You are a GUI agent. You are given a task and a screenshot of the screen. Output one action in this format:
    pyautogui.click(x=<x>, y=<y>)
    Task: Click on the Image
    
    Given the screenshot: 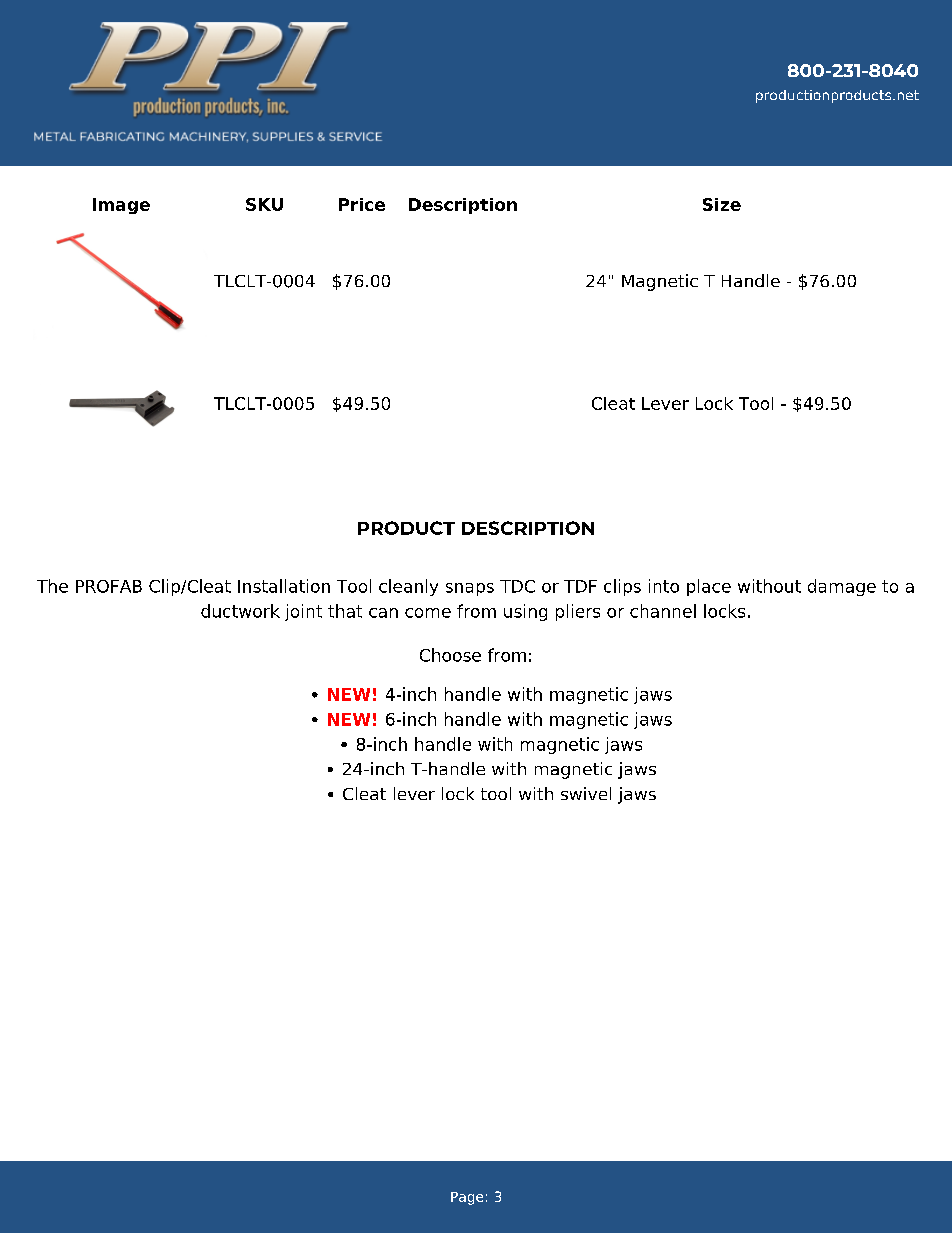 What is the action you would take?
    pyautogui.click(x=121, y=206)
